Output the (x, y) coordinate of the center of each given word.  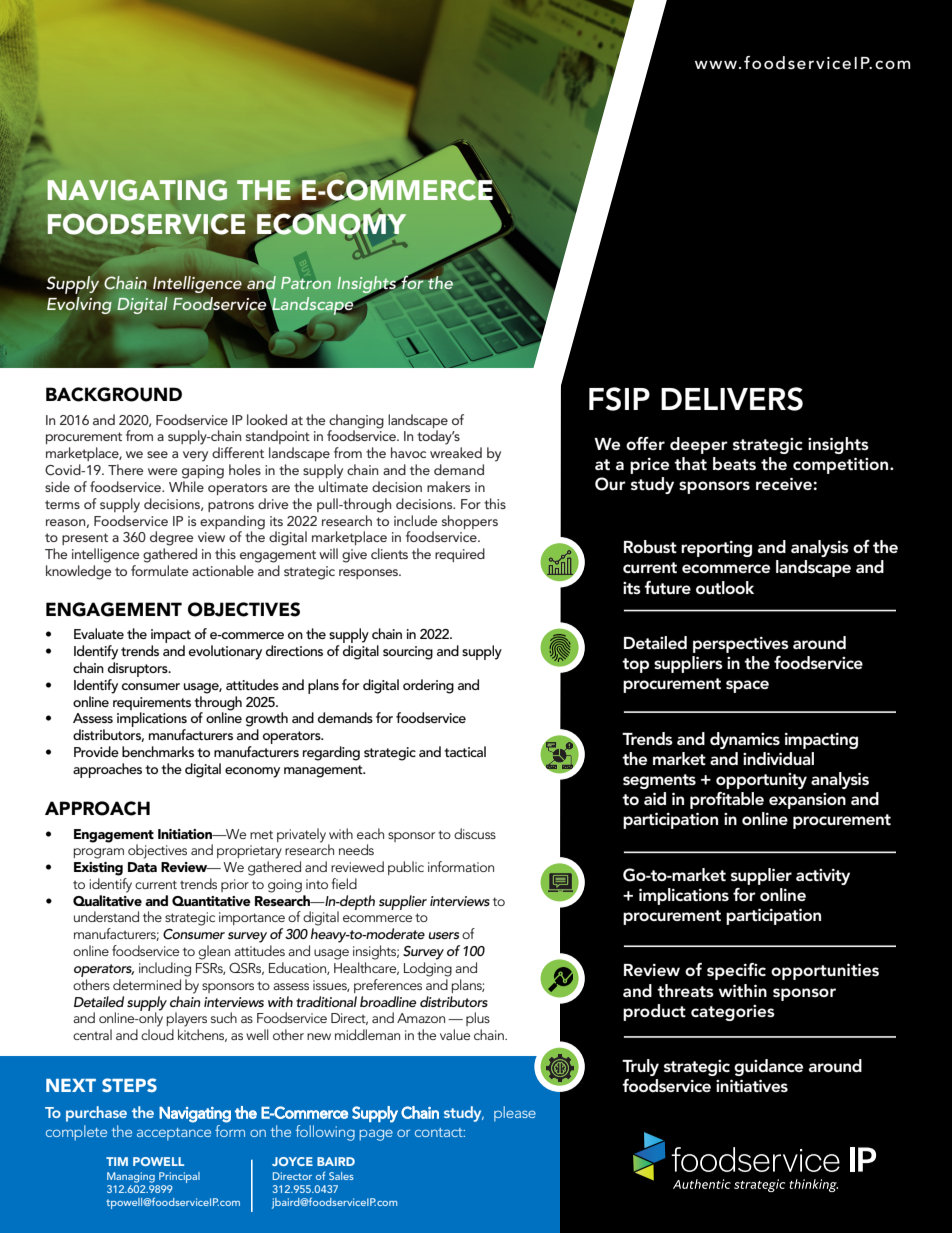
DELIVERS (732, 399)
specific (736, 971)
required (460, 555)
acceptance (174, 1134)
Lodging (428, 969)
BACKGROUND (114, 394)
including (165, 969)
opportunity (761, 781)
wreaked (456, 452)
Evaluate (99, 633)
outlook (725, 588)
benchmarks (158, 751)
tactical (465, 751)
